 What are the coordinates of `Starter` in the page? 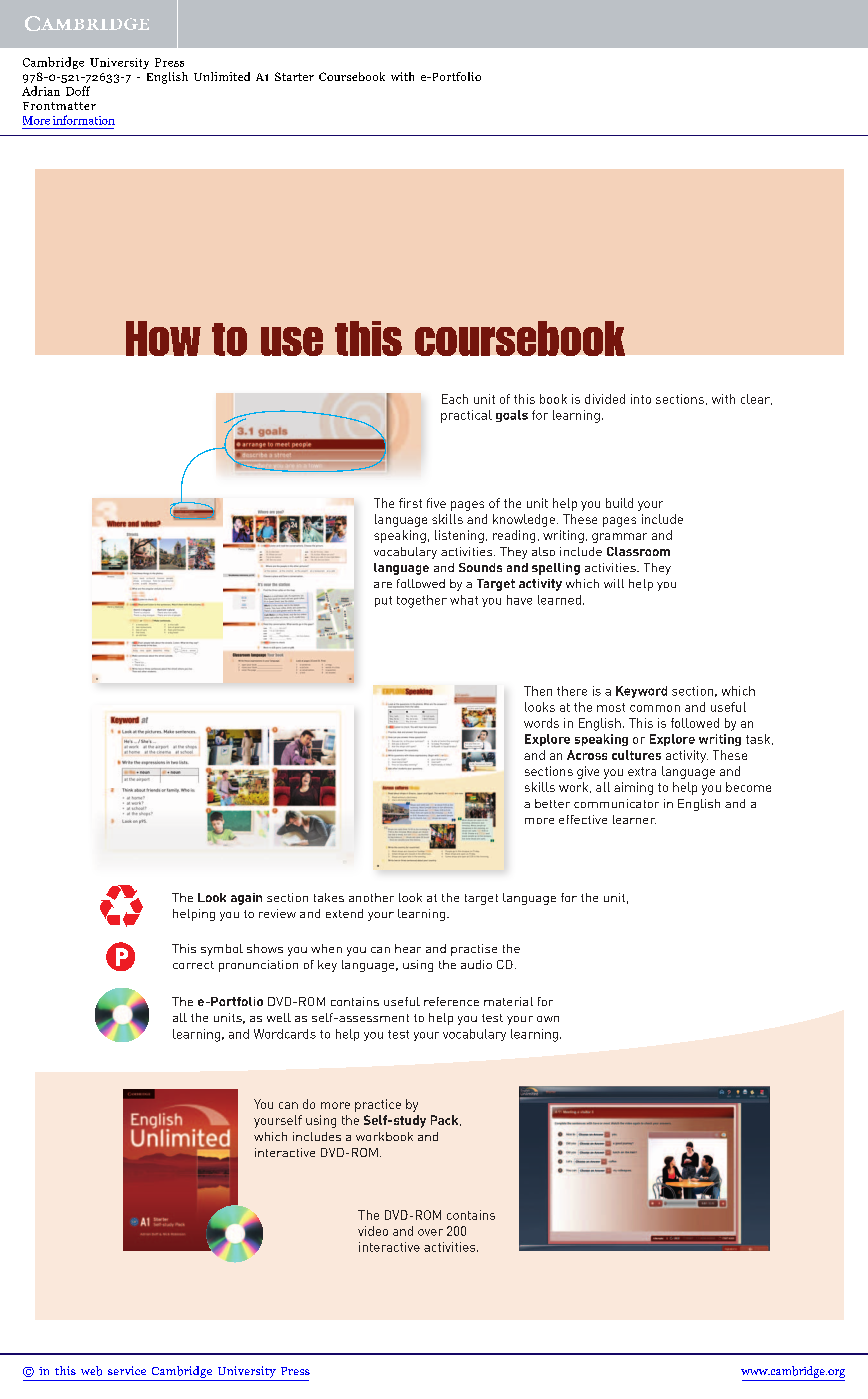 It's located at (294, 76).
